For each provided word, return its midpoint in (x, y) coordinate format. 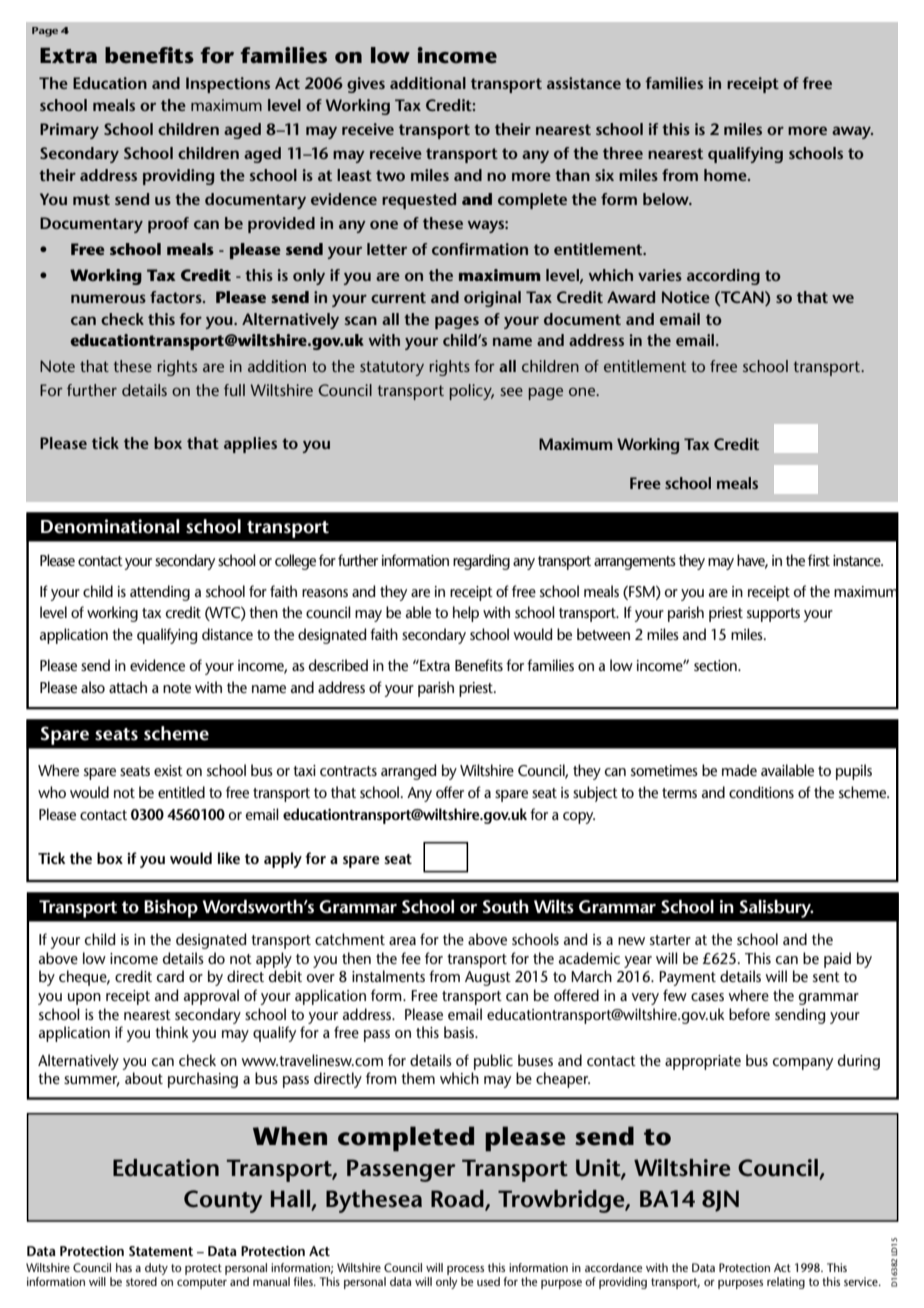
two (390, 175)
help (466, 614)
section (716, 665)
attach (128, 687)
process (465, 1270)
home (726, 175)
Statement (161, 1251)
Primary (69, 131)
